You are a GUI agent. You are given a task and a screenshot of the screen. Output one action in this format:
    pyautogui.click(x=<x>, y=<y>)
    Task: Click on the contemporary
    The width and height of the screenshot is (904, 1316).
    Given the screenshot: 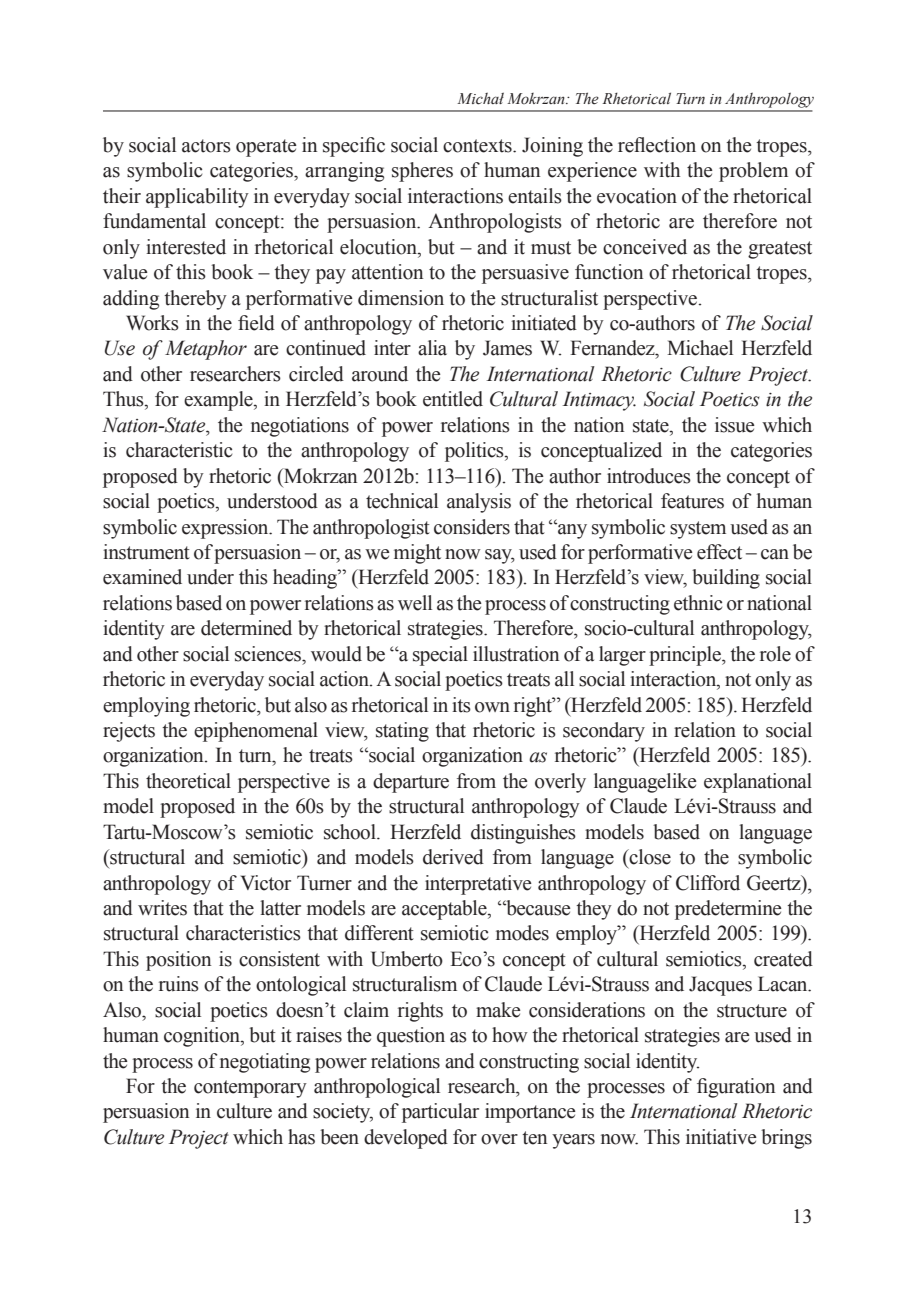 What is the action you would take?
    pyautogui.click(x=250, y=1089)
